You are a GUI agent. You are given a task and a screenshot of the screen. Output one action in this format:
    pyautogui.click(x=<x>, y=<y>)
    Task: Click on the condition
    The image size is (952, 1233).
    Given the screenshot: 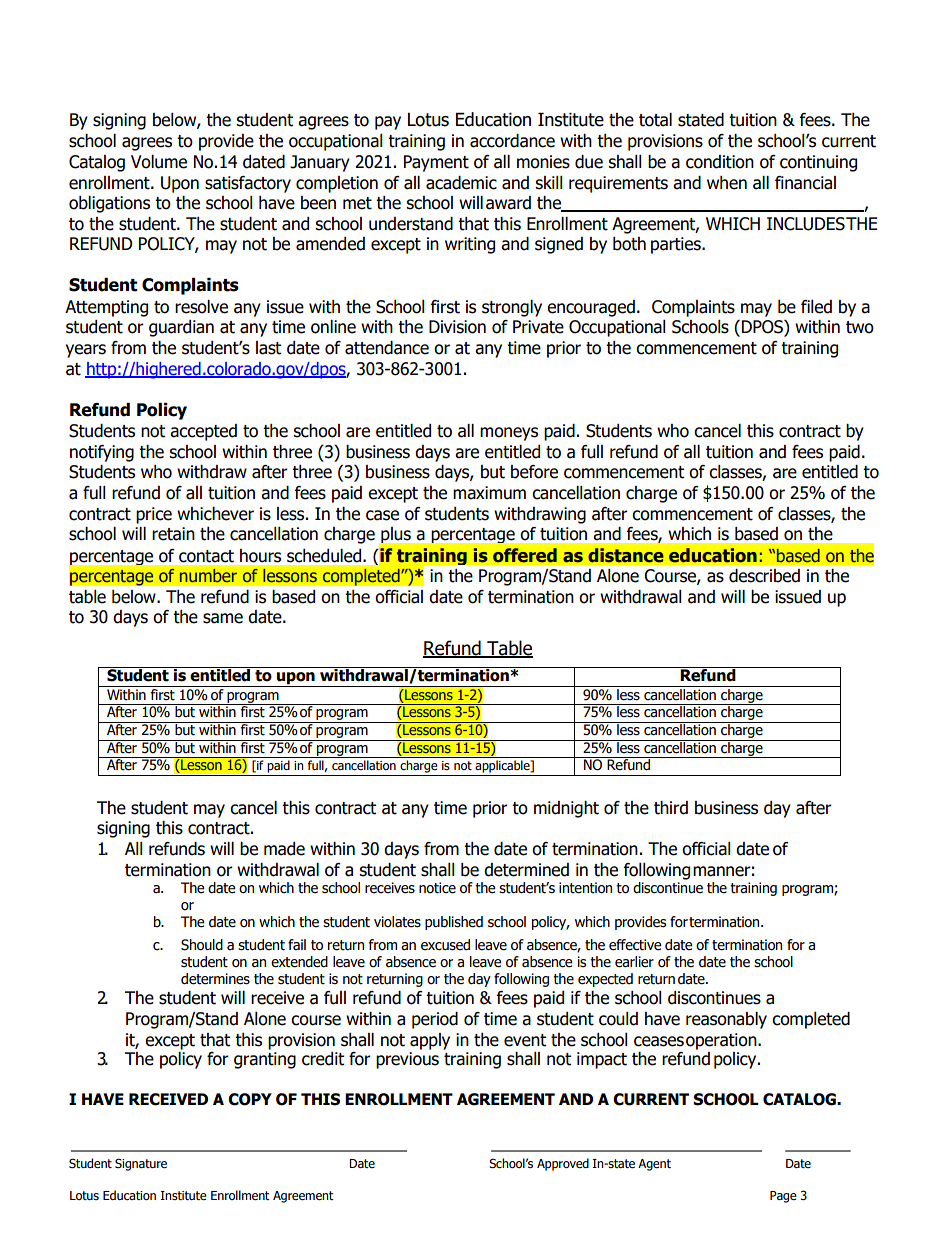 What is the action you would take?
    pyautogui.click(x=720, y=162)
